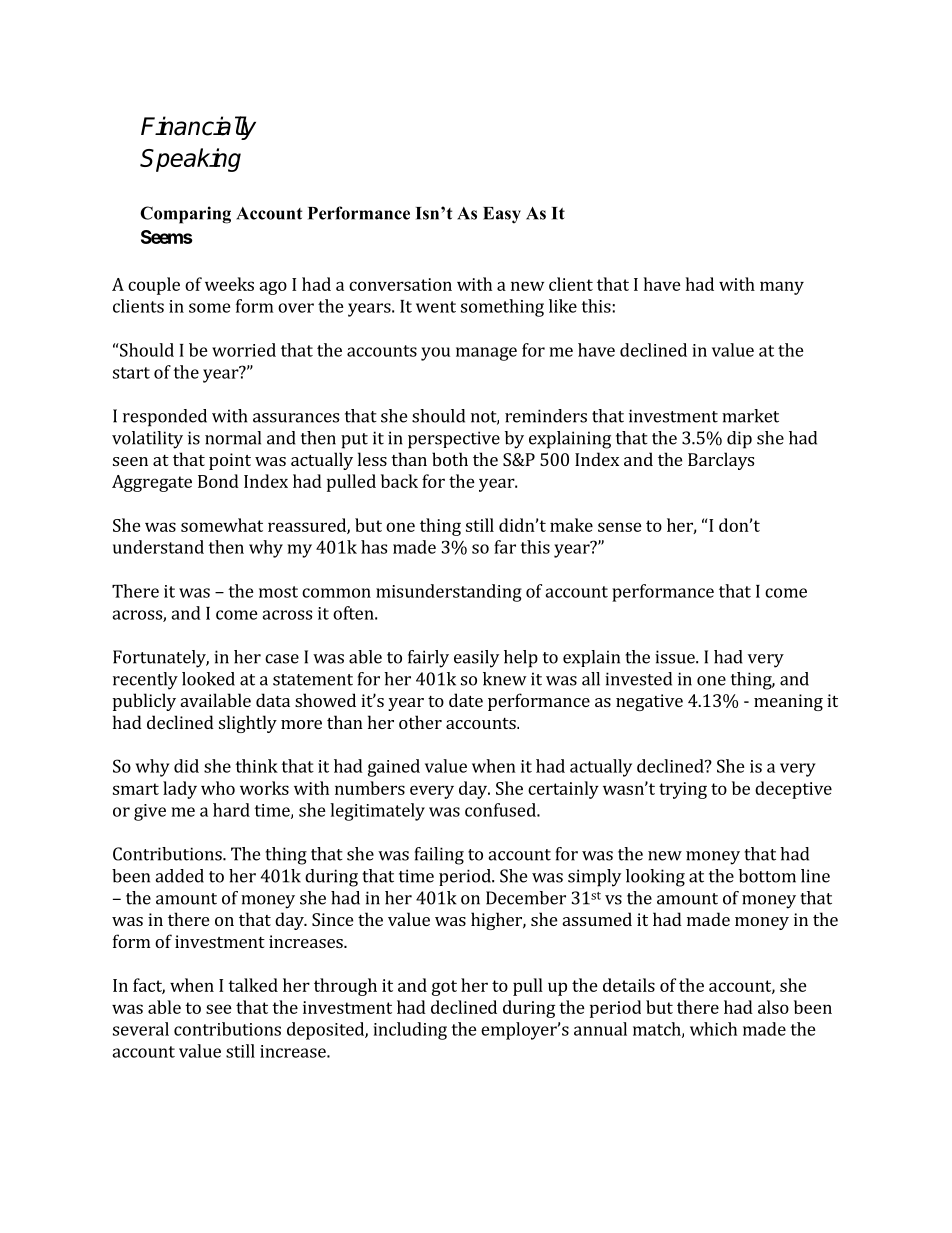 The width and height of the screenshot is (952, 1233). I want to click on market, so click(750, 416).
